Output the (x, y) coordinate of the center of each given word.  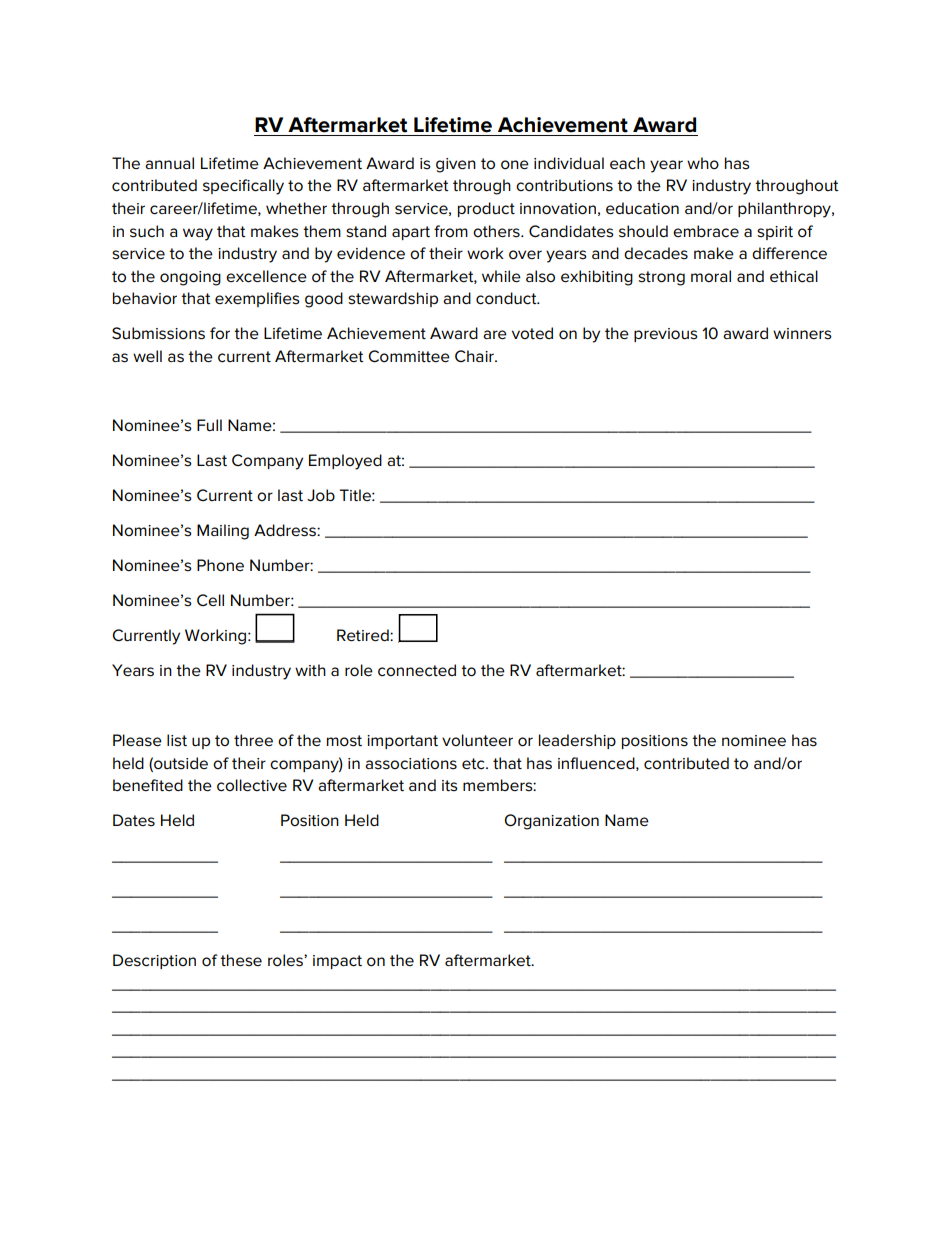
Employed (345, 462)
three (253, 740)
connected (417, 670)
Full (209, 425)
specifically (243, 187)
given (456, 165)
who (703, 163)
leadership (577, 741)
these (241, 960)
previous (666, 335)
